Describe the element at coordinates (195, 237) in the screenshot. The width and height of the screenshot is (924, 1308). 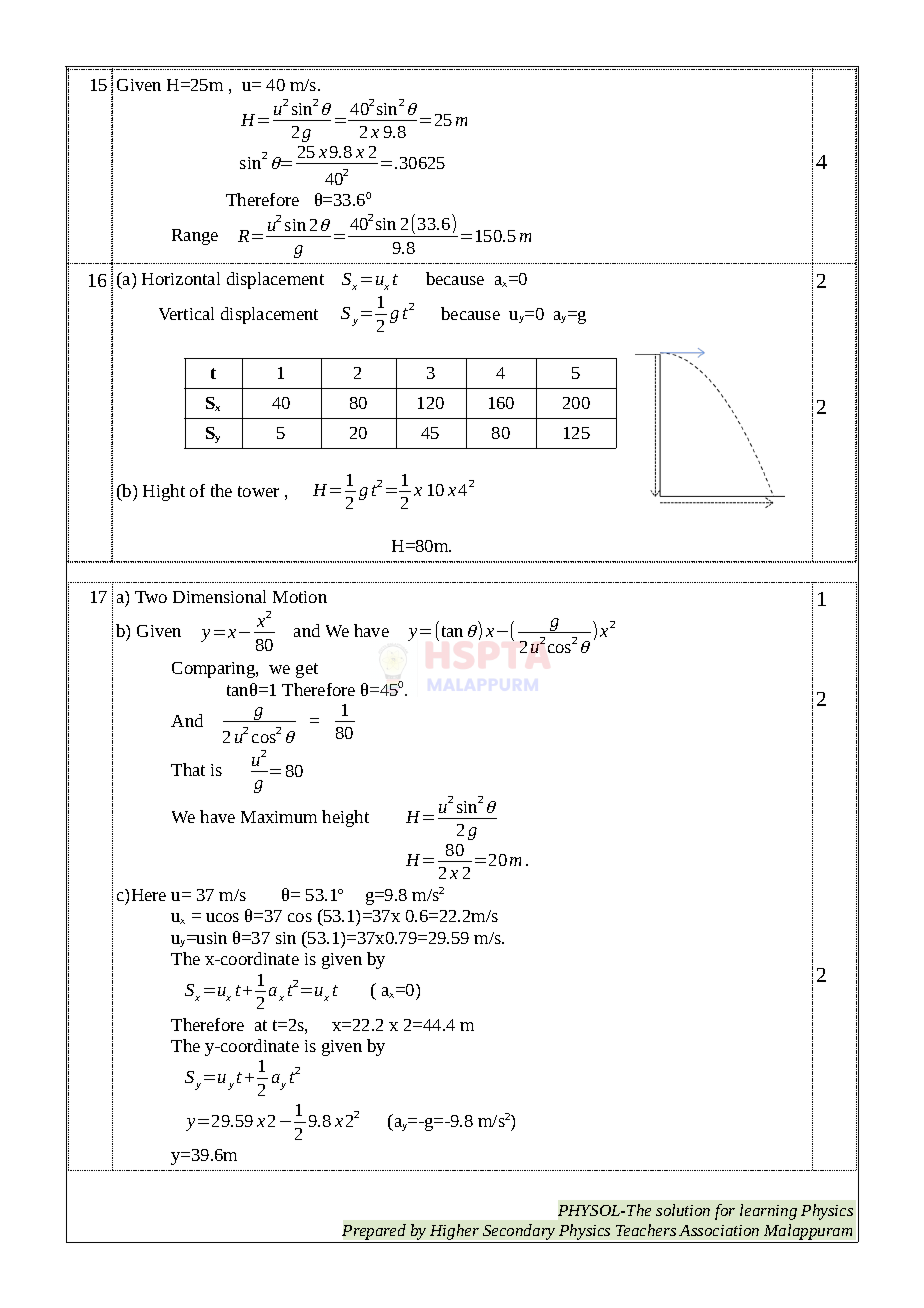
I see `Range` at that location.
